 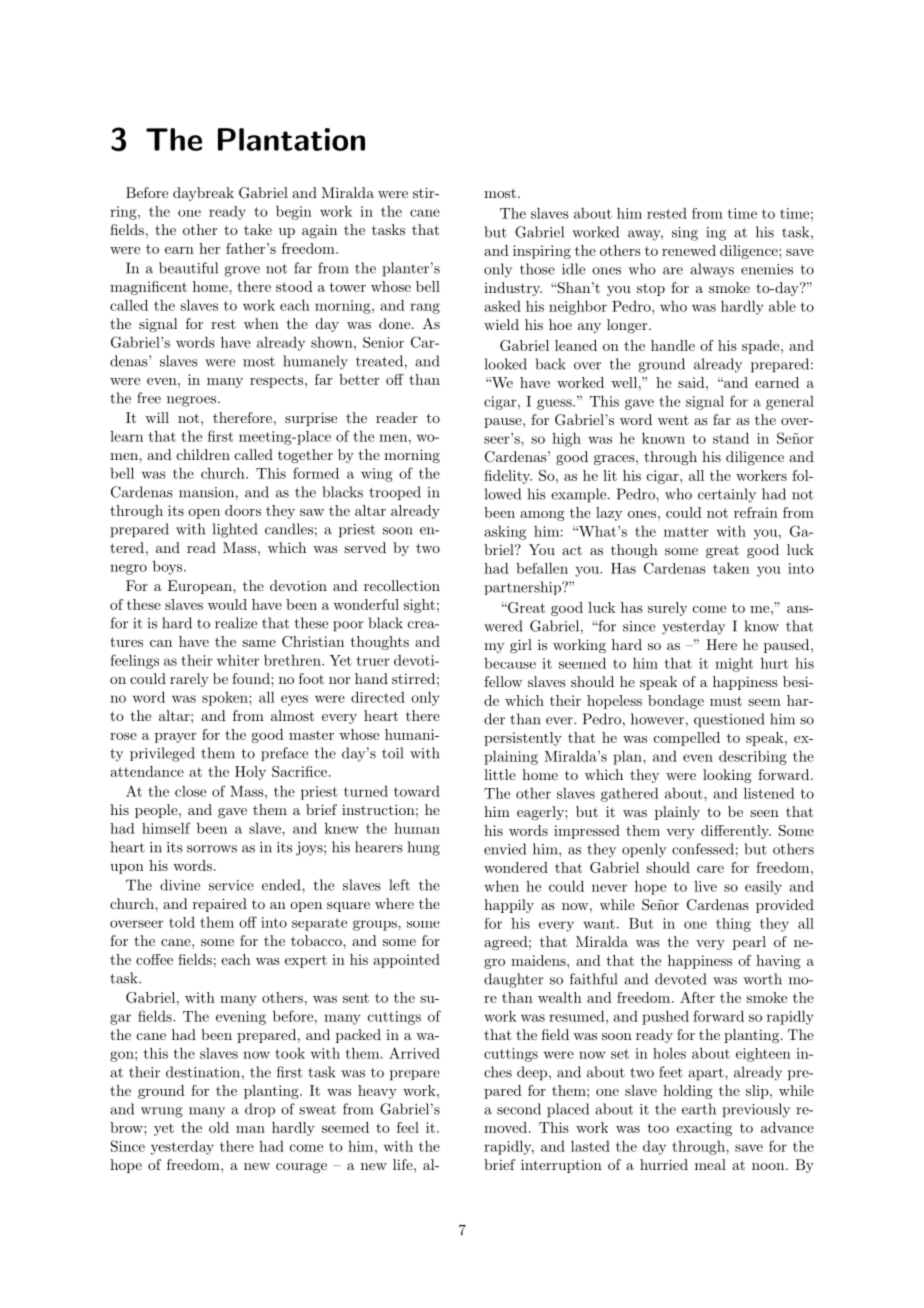 I want to click on fellow, so click(x=503, y=681).
